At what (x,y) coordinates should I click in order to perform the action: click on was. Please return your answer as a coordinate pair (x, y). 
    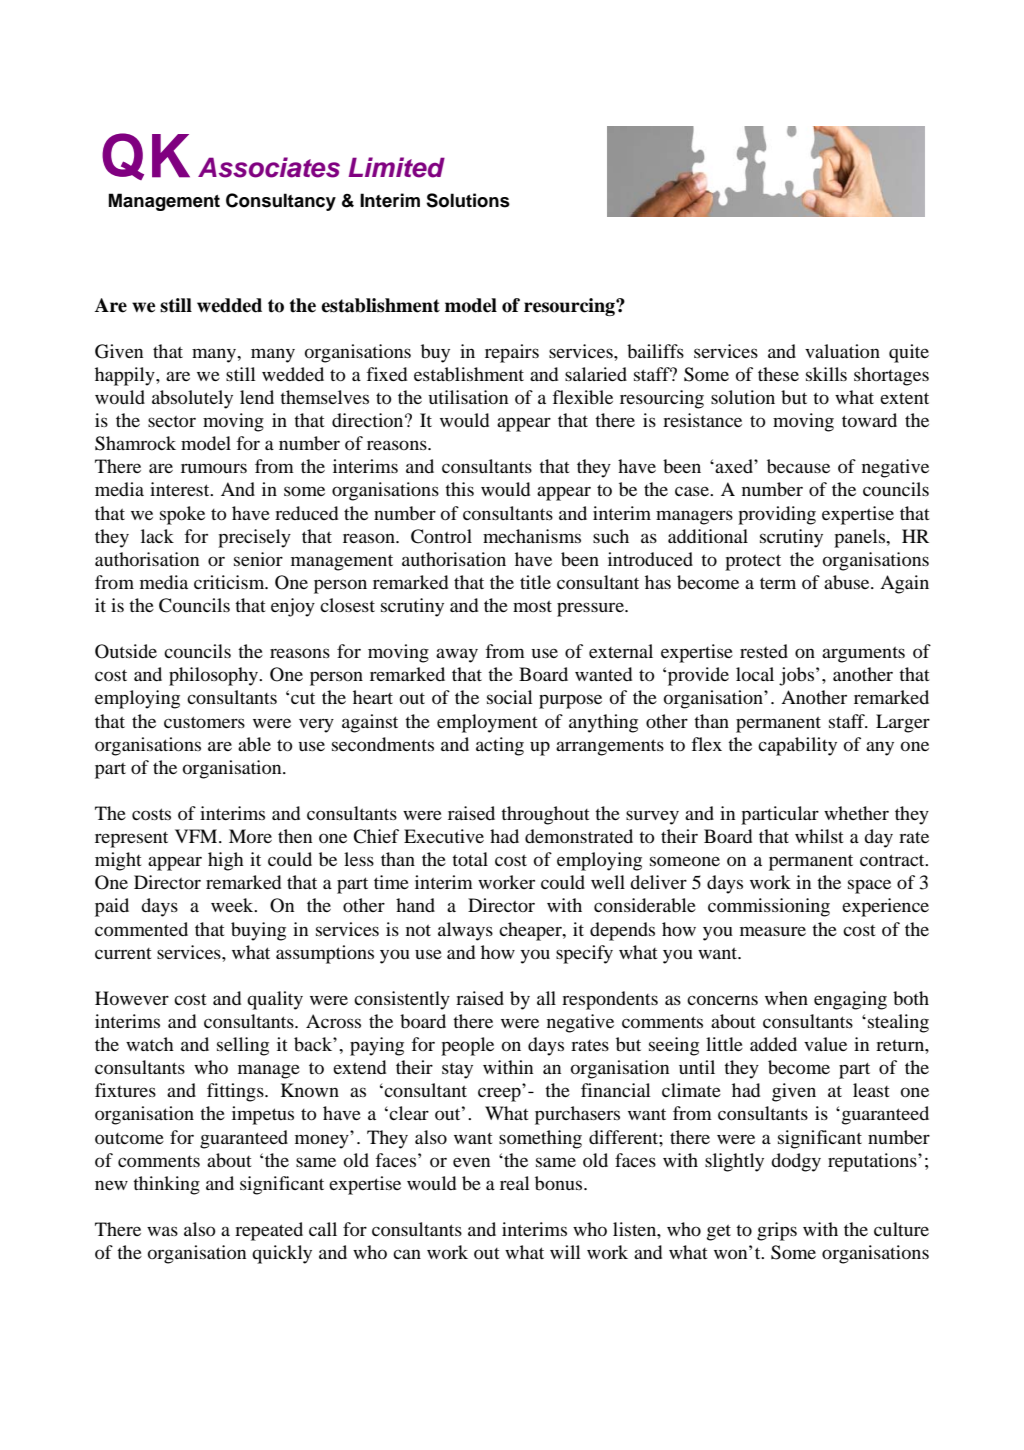
    Looking at the image, I should click on (162, 1231).
